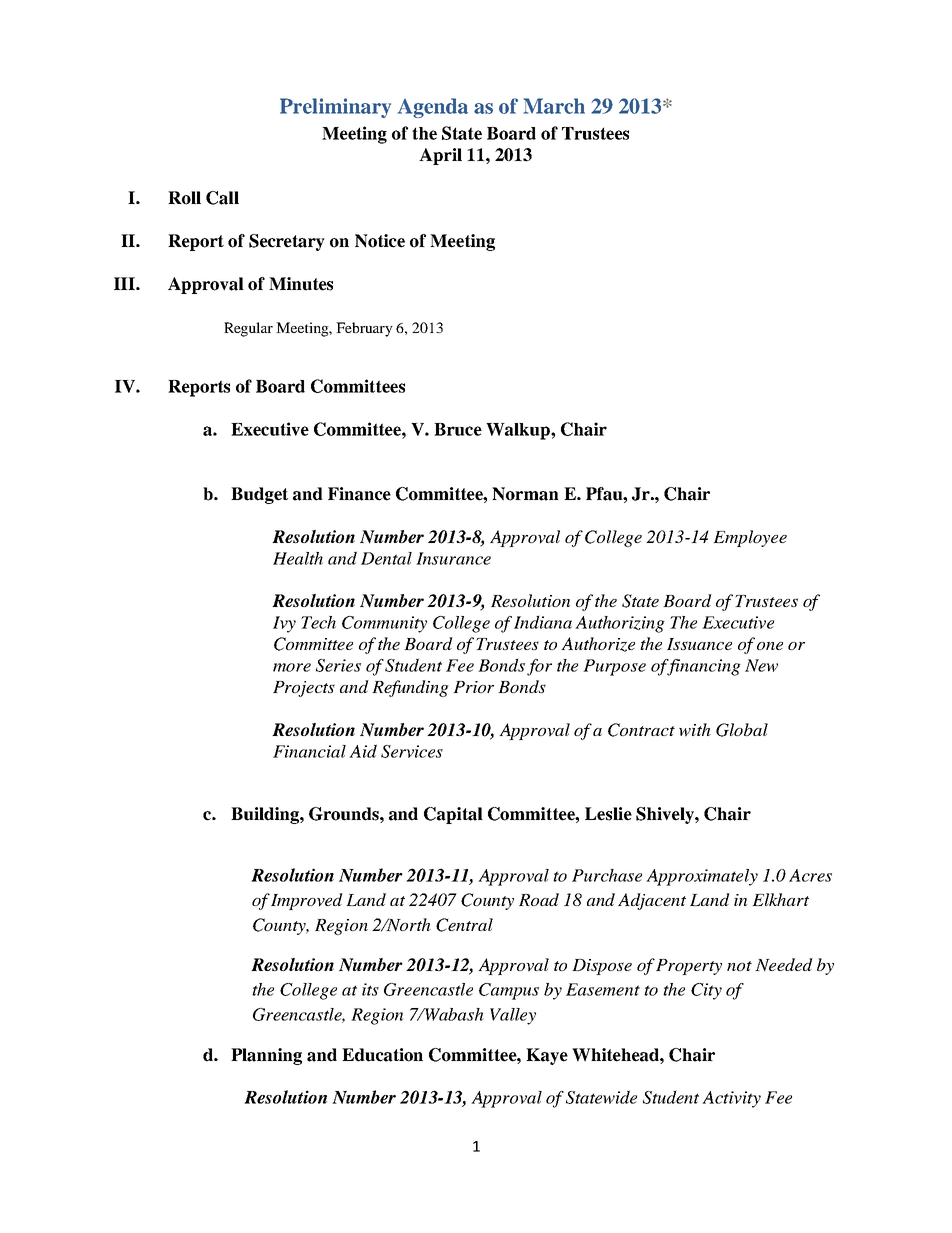 This page has width=952, height=1233. I want to click on April, so click(440, 156).
